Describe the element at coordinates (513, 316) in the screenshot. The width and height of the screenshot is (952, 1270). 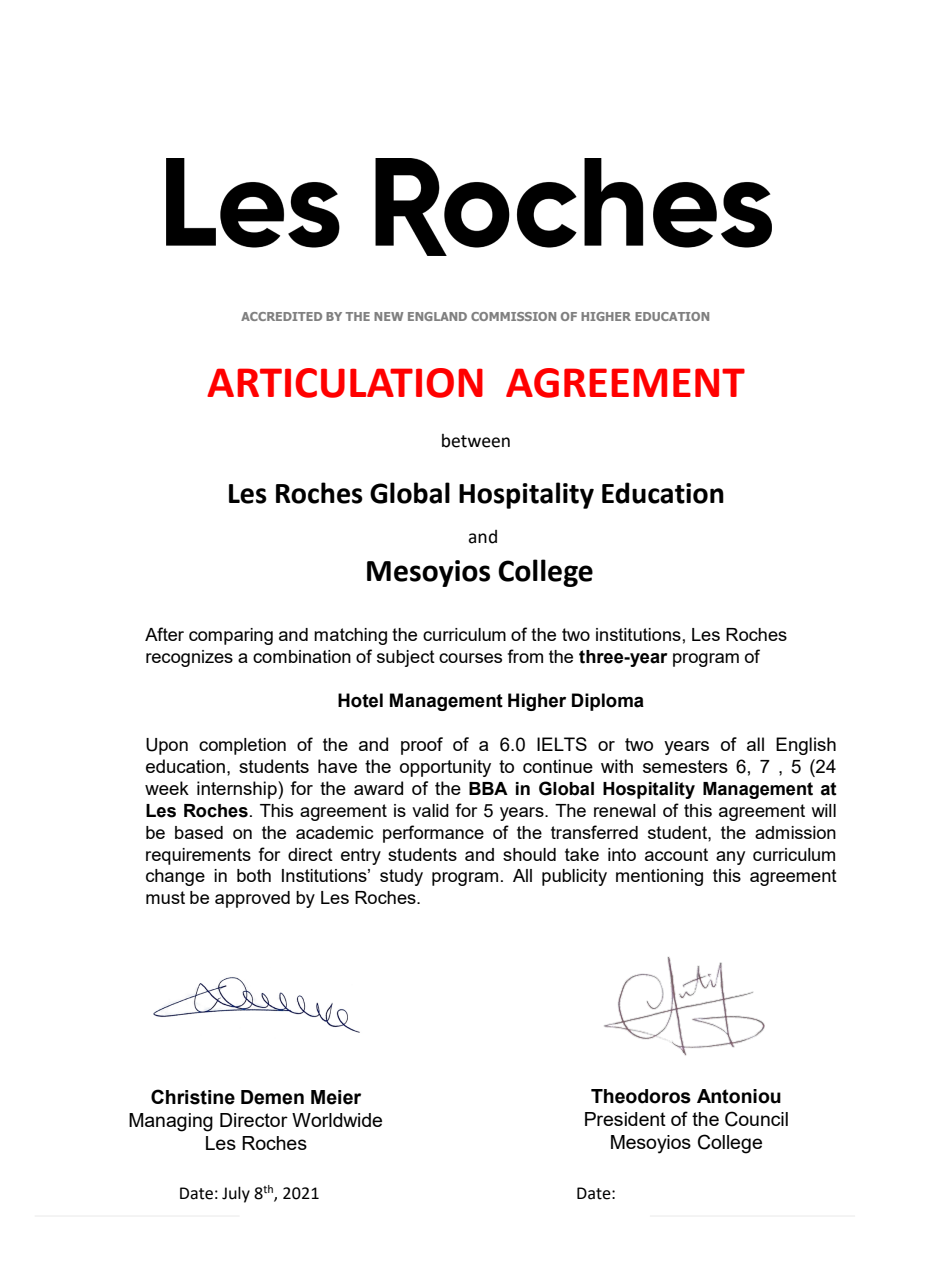
I see `COMMISSION` at that location.
